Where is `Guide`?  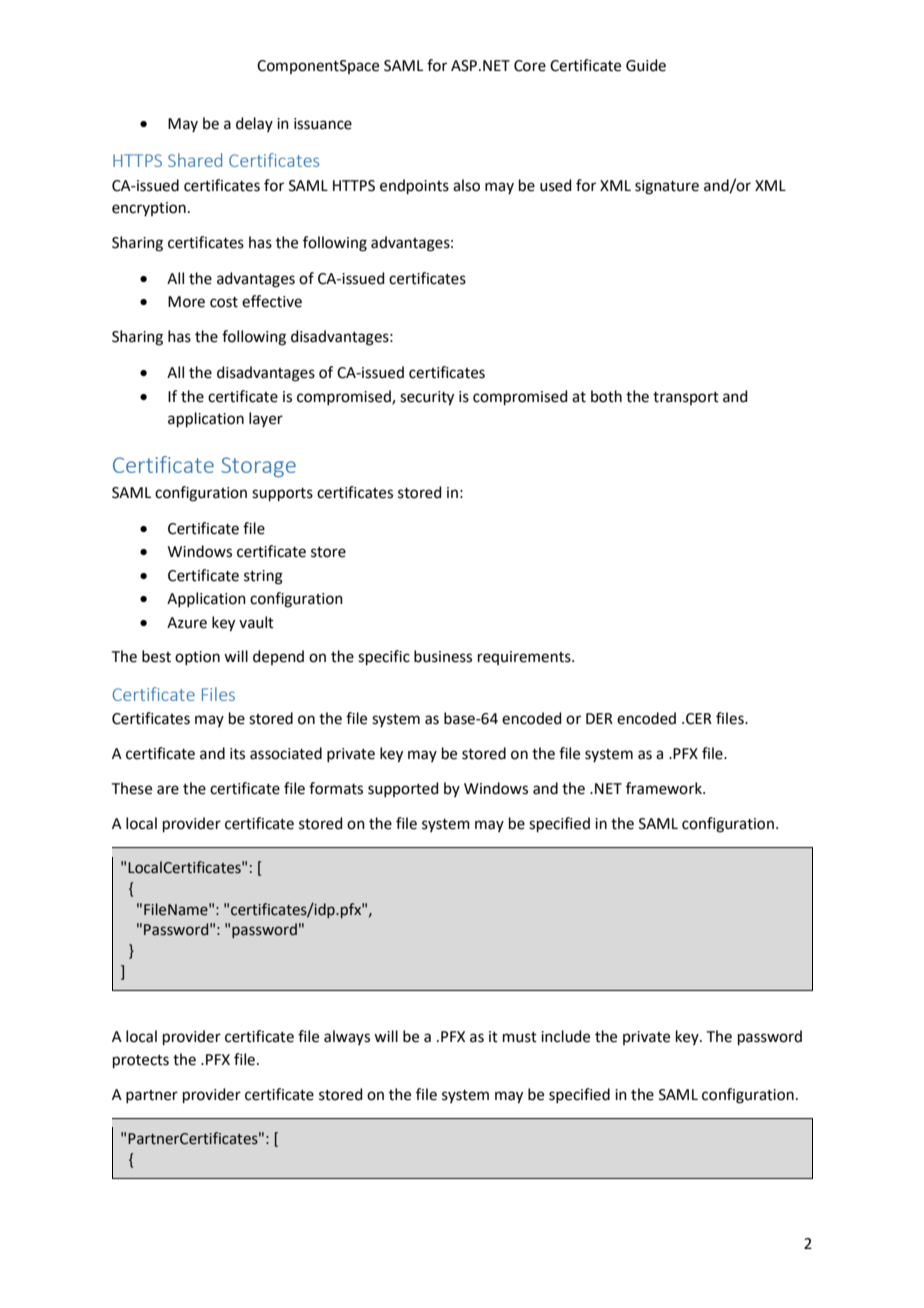 Guide is located at coordinates (646, 65).
